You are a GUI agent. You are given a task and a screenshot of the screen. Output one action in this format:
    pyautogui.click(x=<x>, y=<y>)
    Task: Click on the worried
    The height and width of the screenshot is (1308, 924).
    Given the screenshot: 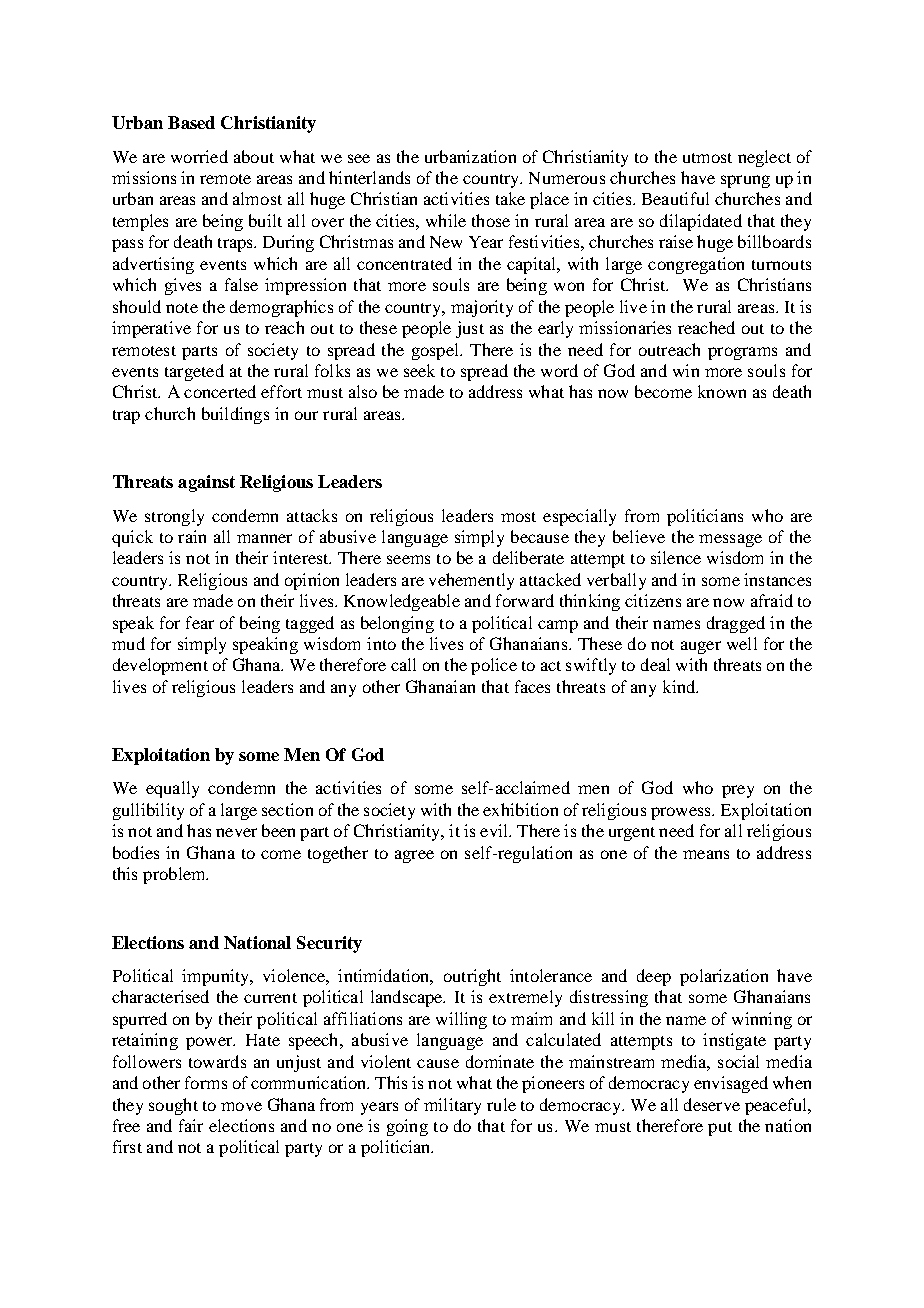 What is the action you would take?
    pyautogui.click(x=199, y=156)
